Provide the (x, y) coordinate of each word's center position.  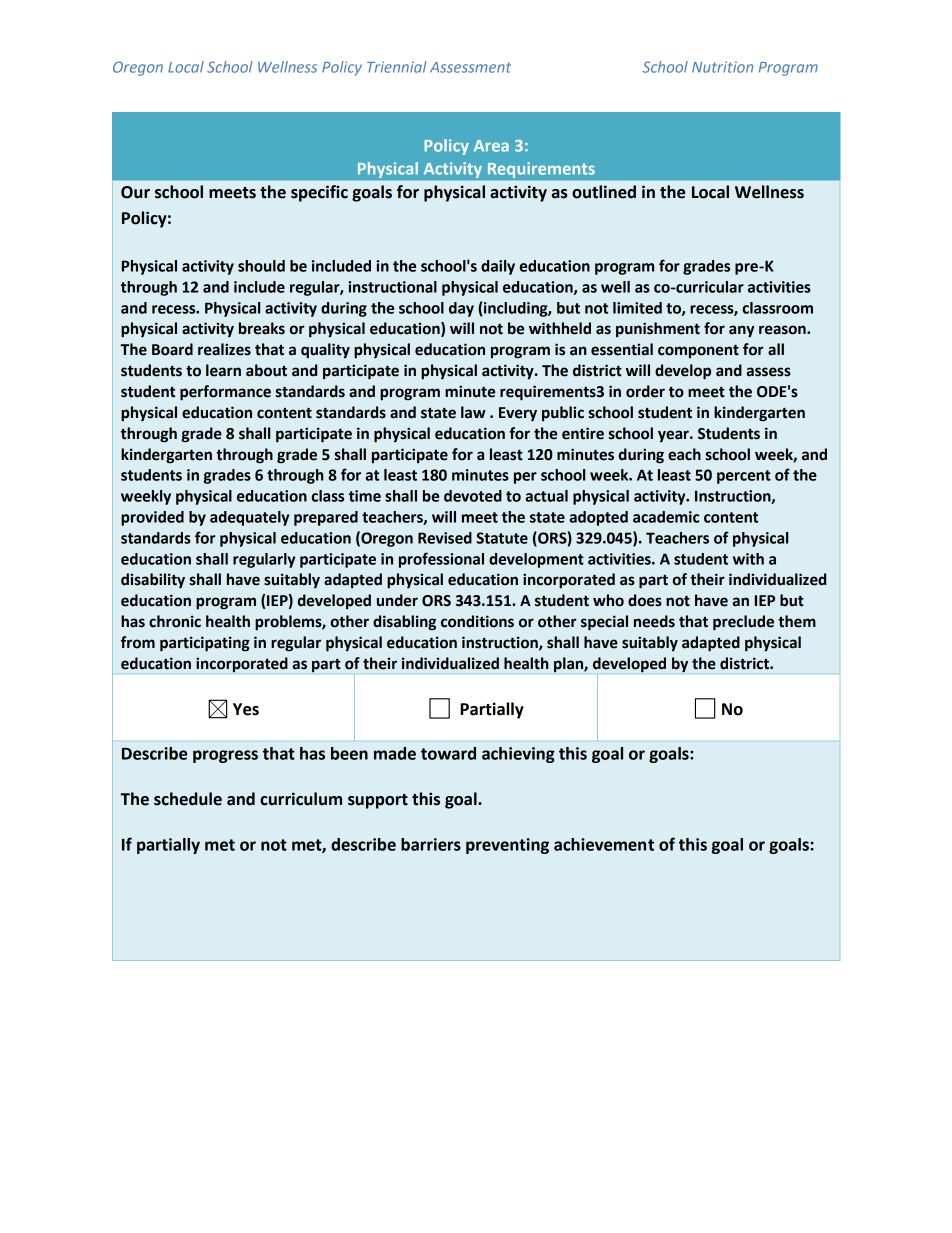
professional (441, 560)
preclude (743, 623)
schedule (188, 799)
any (742, 331)
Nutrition (722, 67)
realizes (224, 349)
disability (153, 581)
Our (135, 192)
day (461, 309)
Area (491, 146)
